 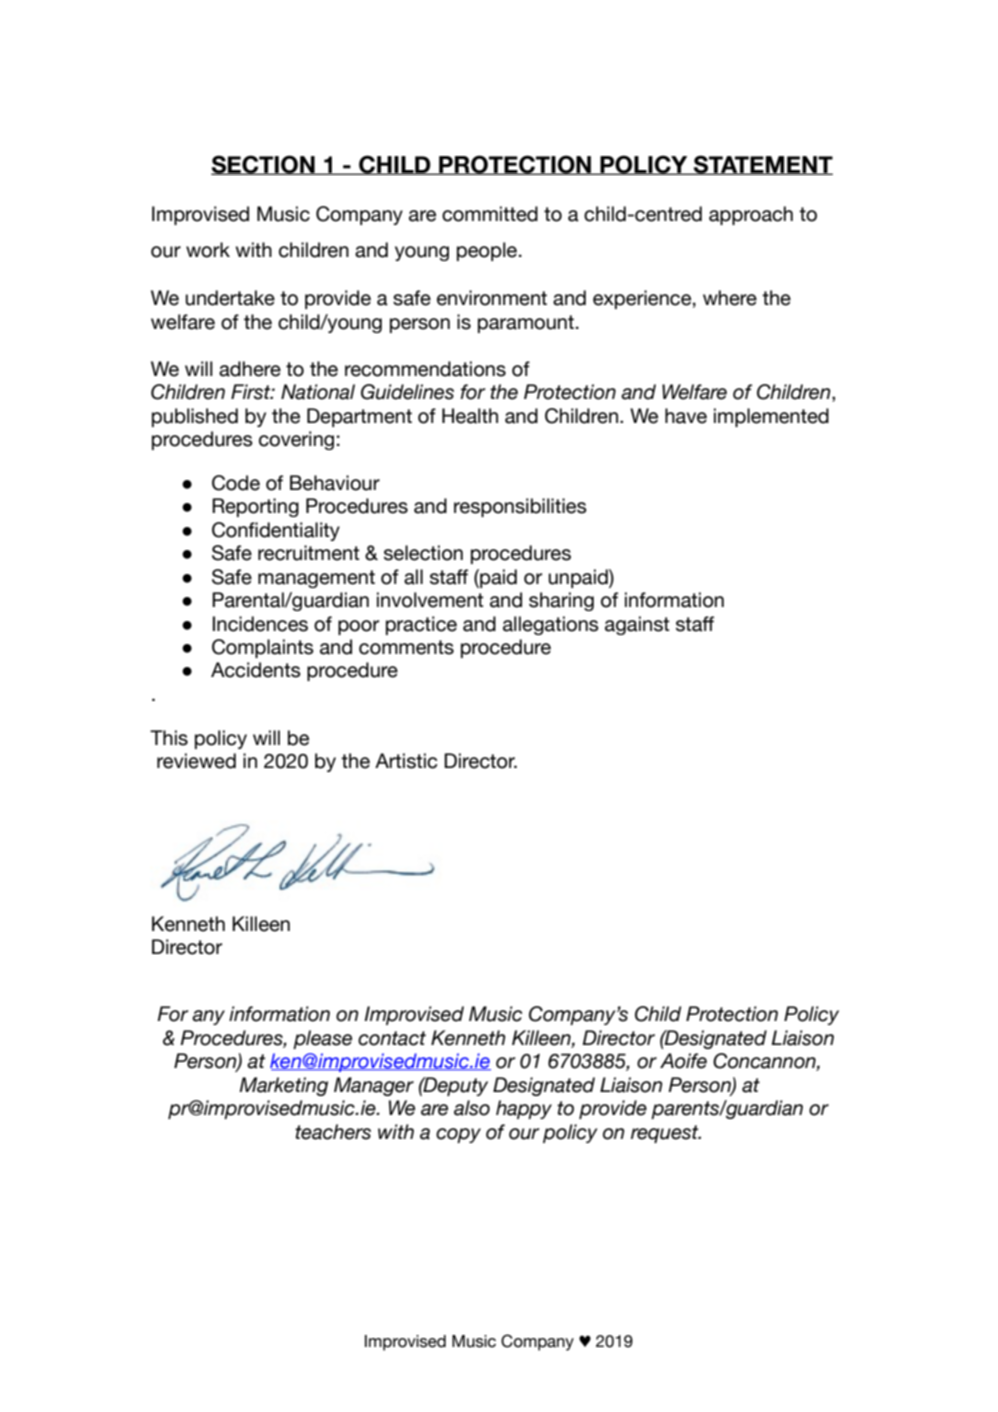 I want to click on SECTION, so click(x=264, y=165).
